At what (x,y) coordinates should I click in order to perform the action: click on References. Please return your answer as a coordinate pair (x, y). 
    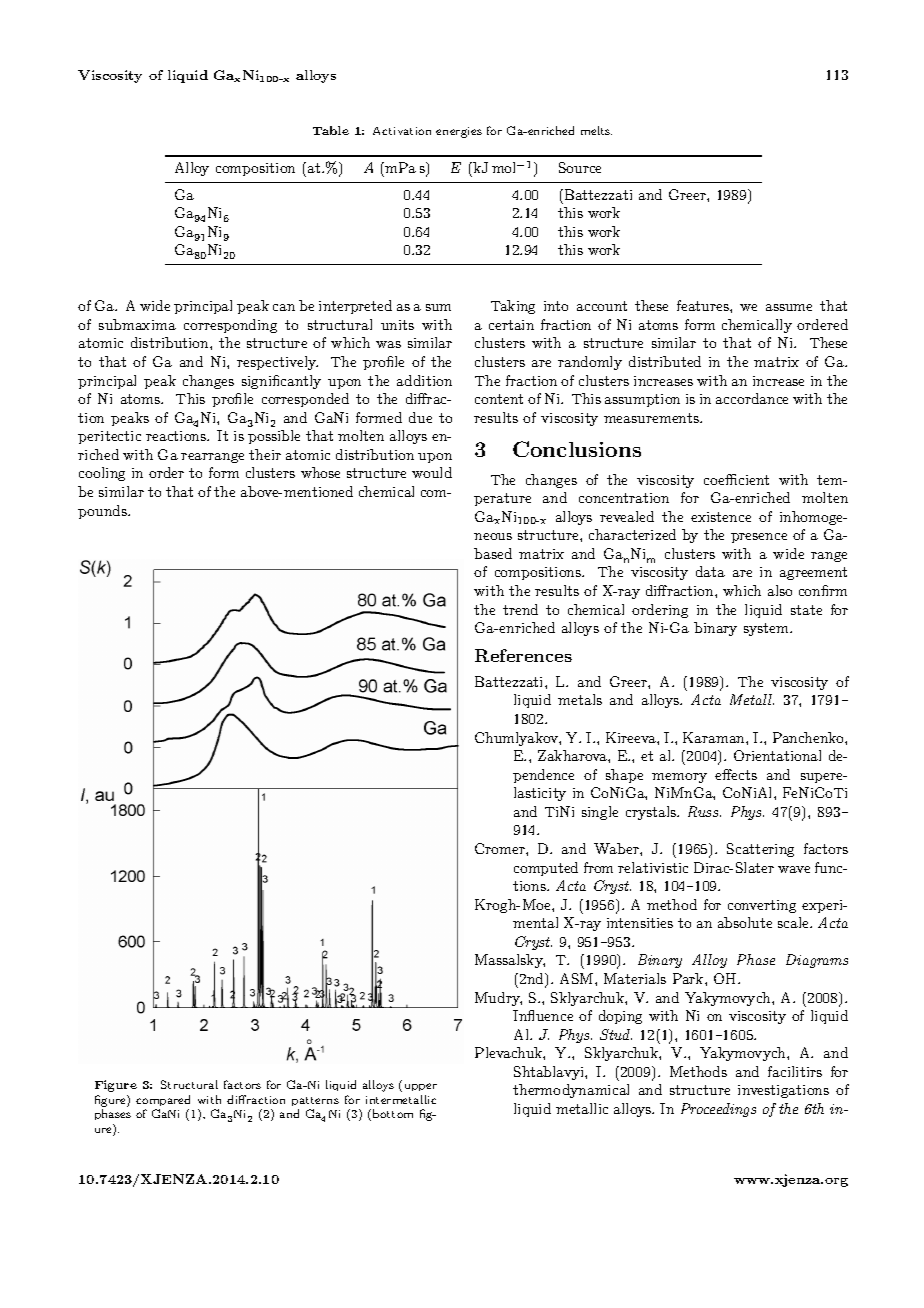
    Looking at the image, I should click on (523, 655).
